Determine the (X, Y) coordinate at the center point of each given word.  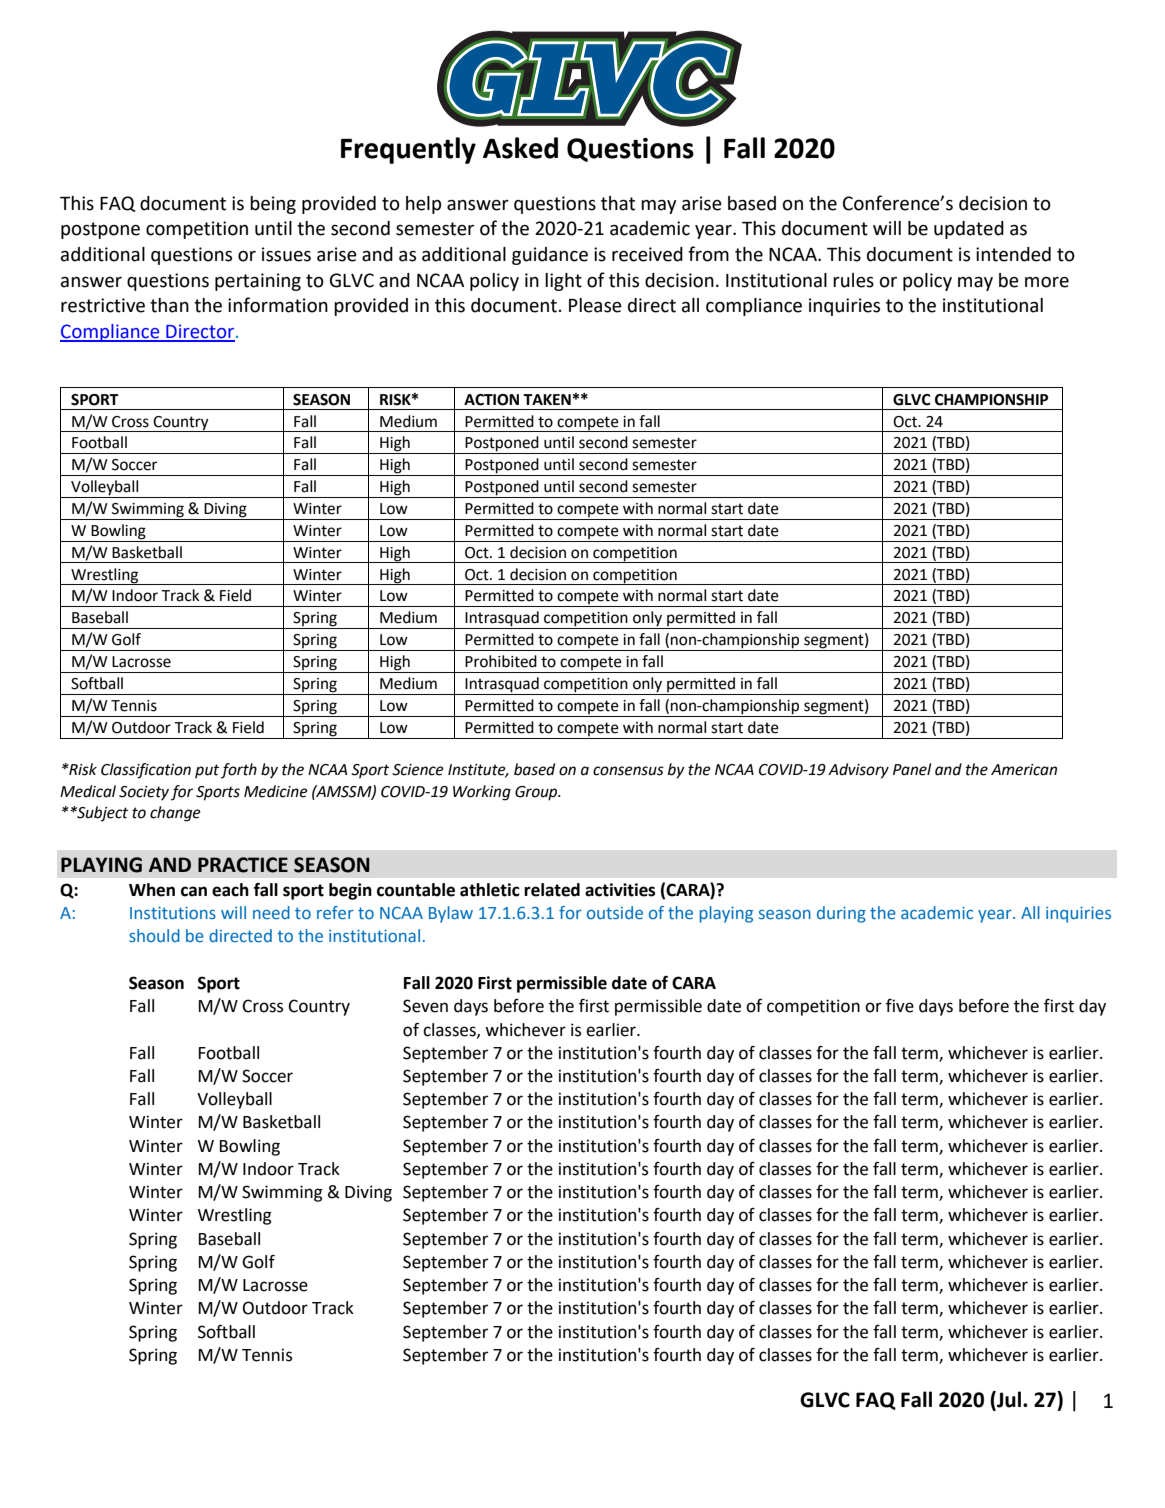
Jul (1009, 1400)
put (207, 771)
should (154, 935)
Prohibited (501, 661)
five (900, 1006)
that (618, 203)
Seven (425, 1006)
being (273, 205)
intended (1013, 254)
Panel (912, 769)
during (841, 914)
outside (615, 912)
